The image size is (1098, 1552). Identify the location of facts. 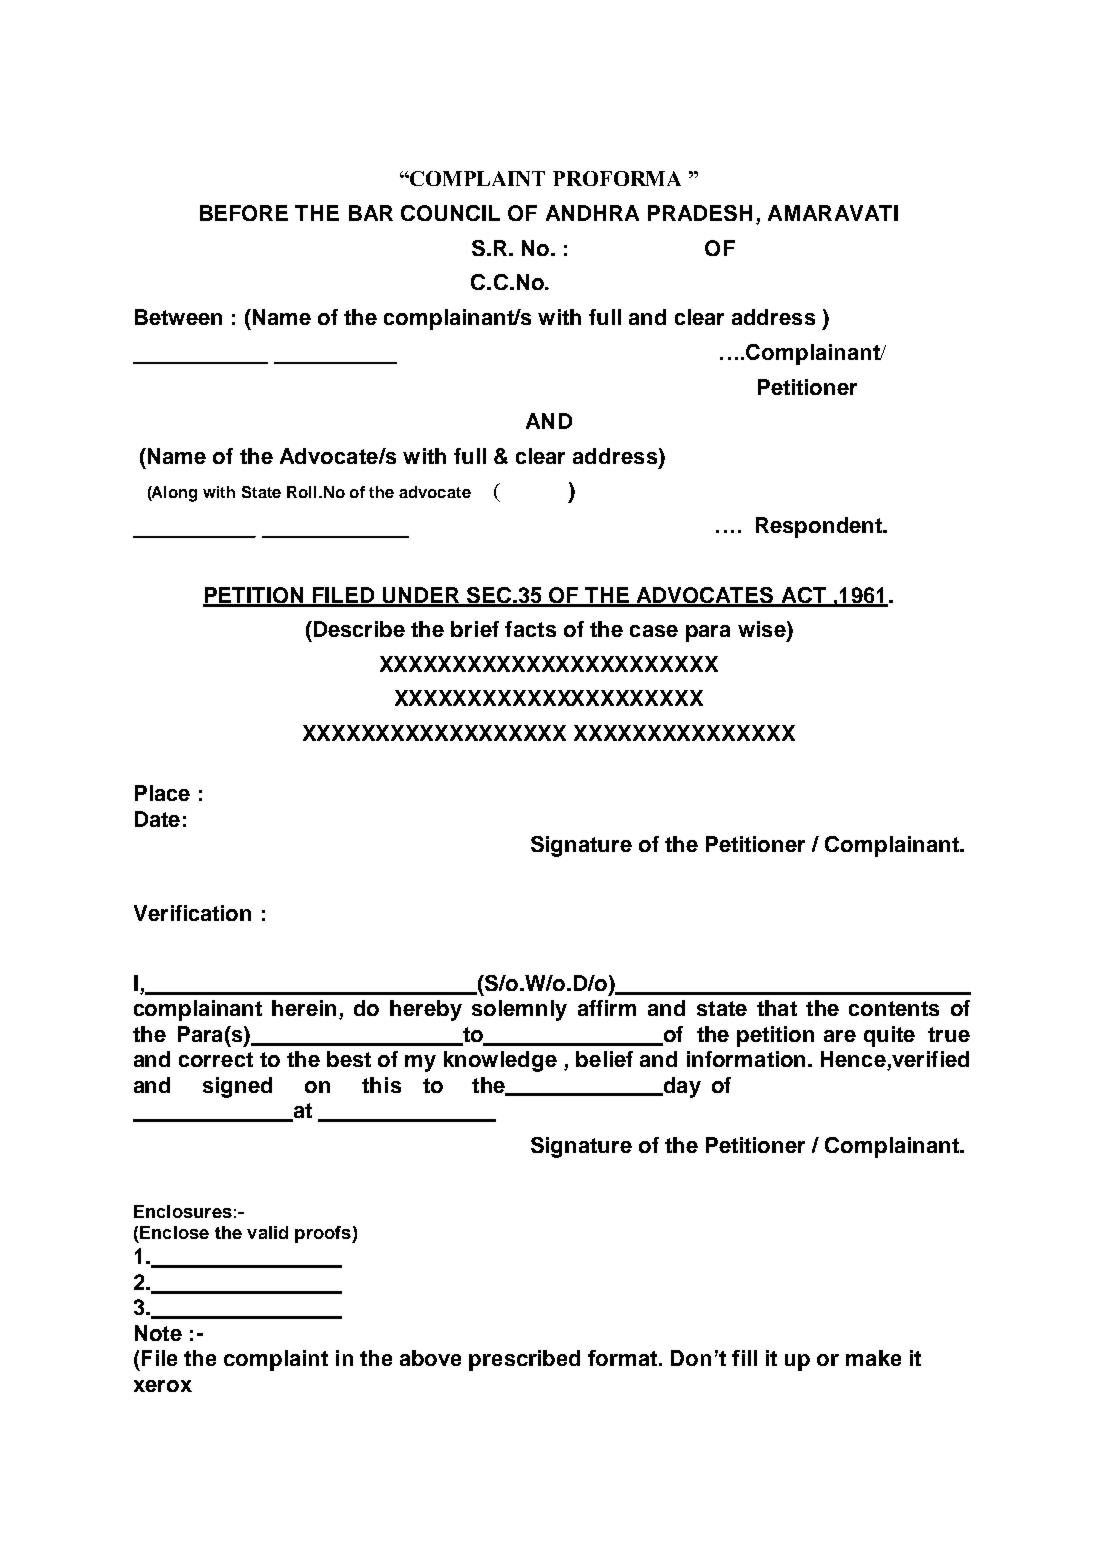
(530, 629).
